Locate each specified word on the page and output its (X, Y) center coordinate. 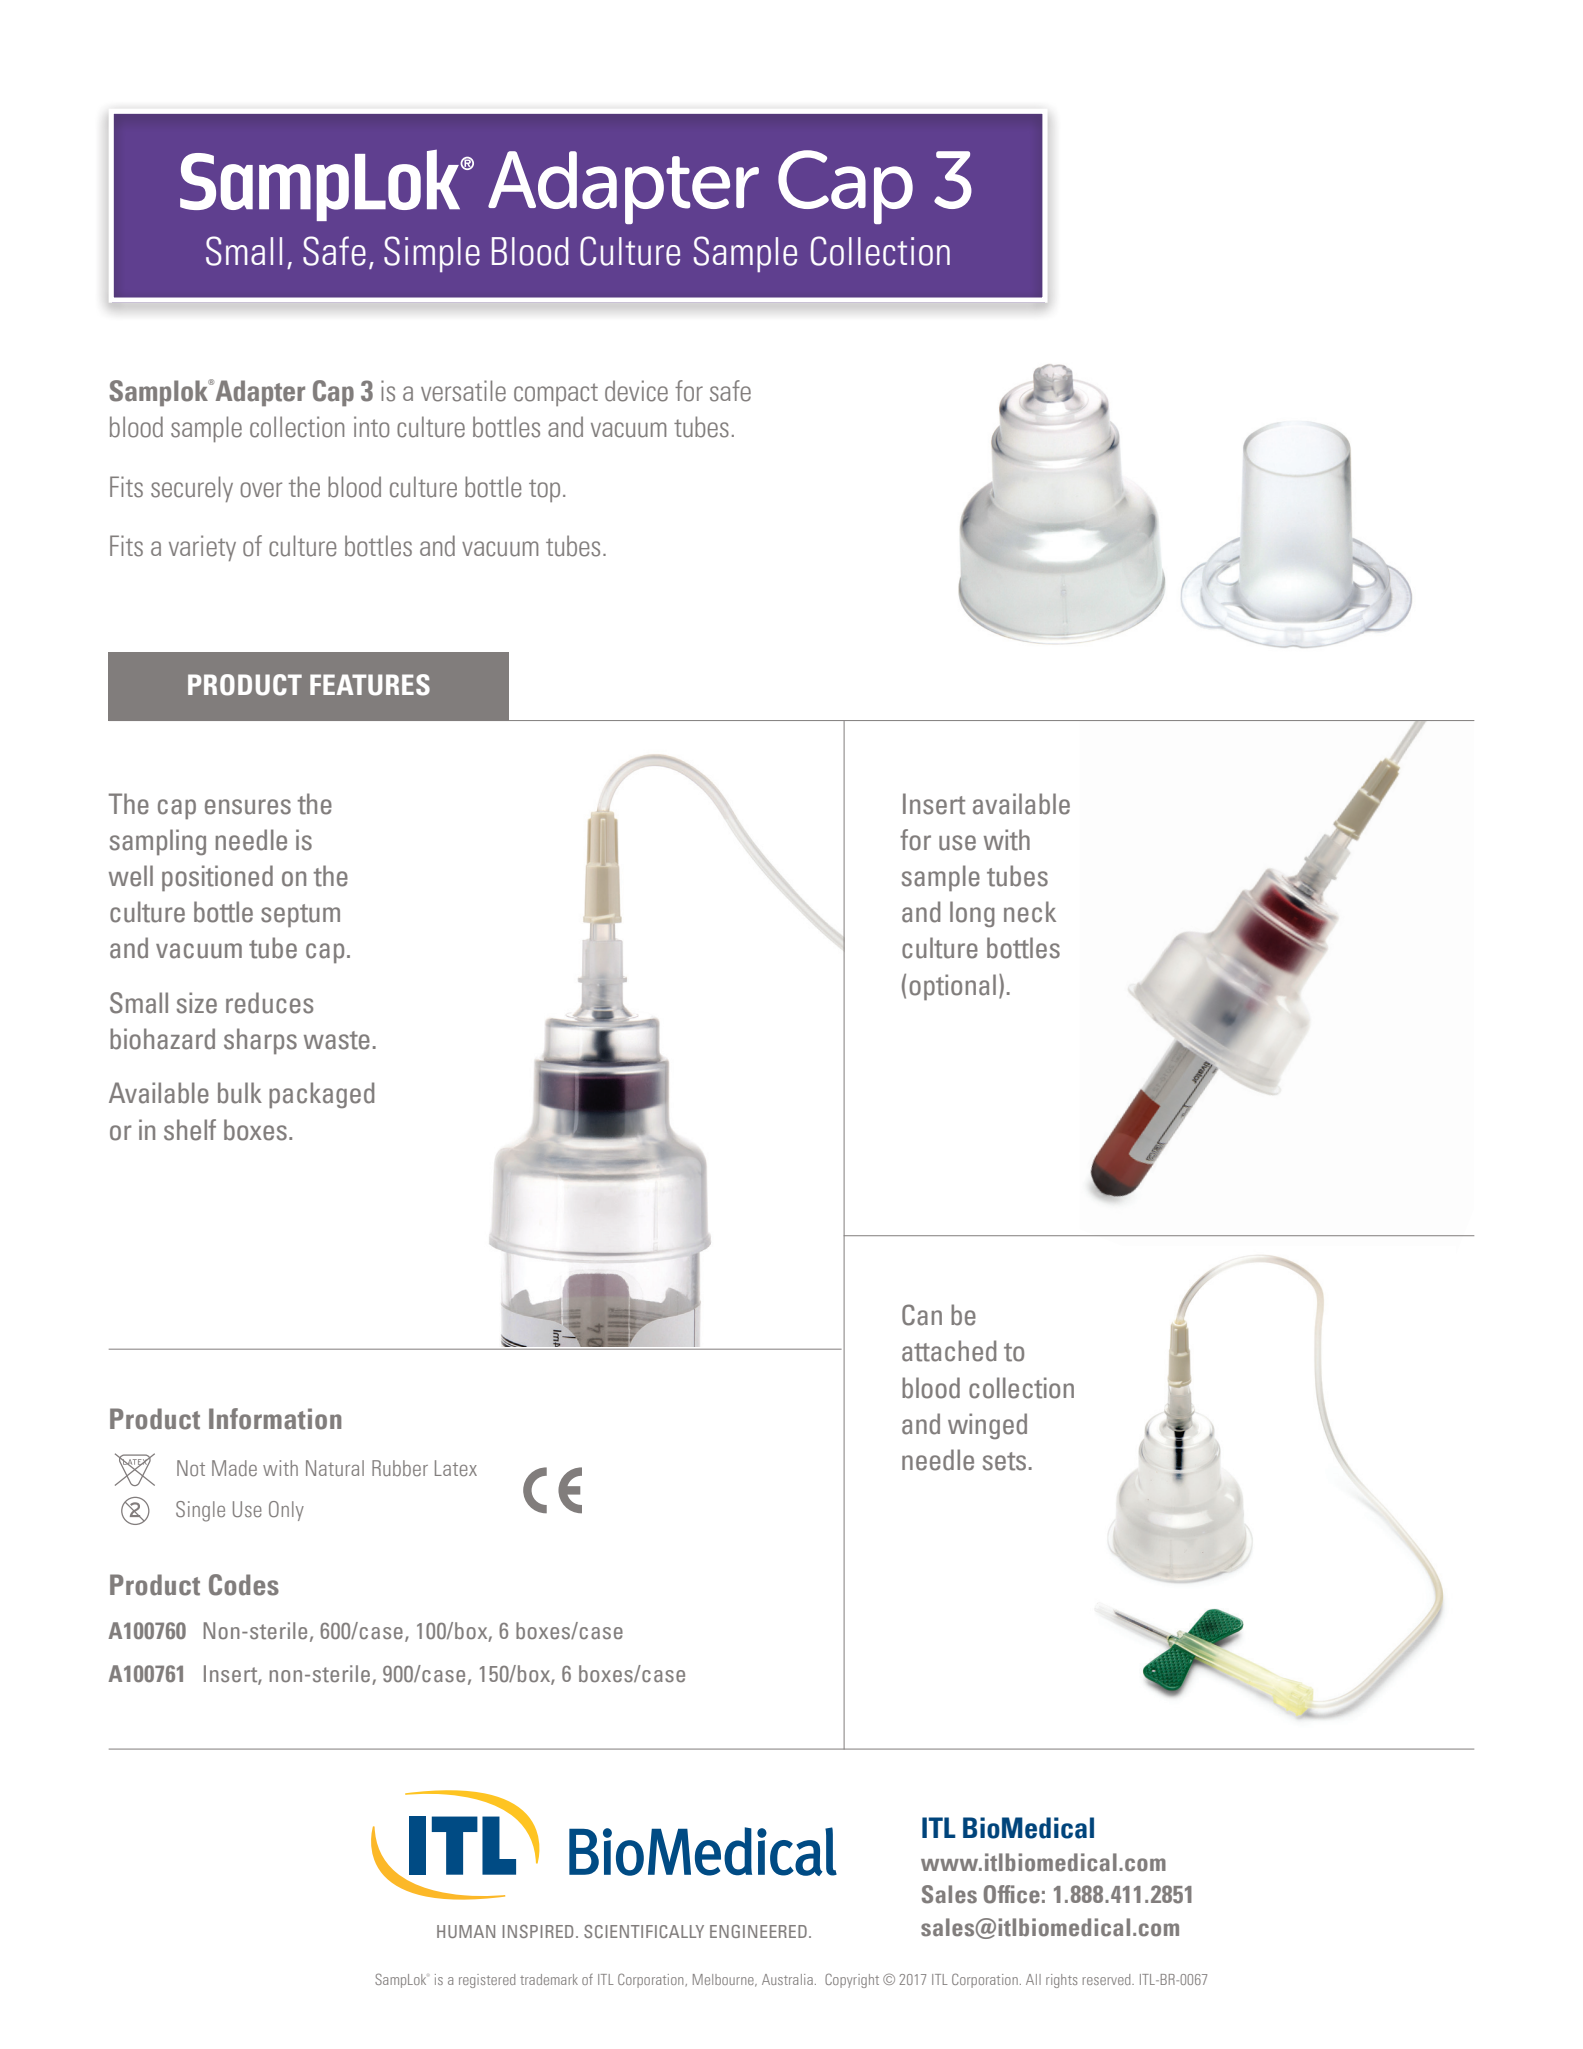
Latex (456, 1468)
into (371, 427)
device (636, 391)
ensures (248, 807)
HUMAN (466, 1931)
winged (987, 1426)
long (972, 914)
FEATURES (370, 685)
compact (556, 394)
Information (275, 1419)
